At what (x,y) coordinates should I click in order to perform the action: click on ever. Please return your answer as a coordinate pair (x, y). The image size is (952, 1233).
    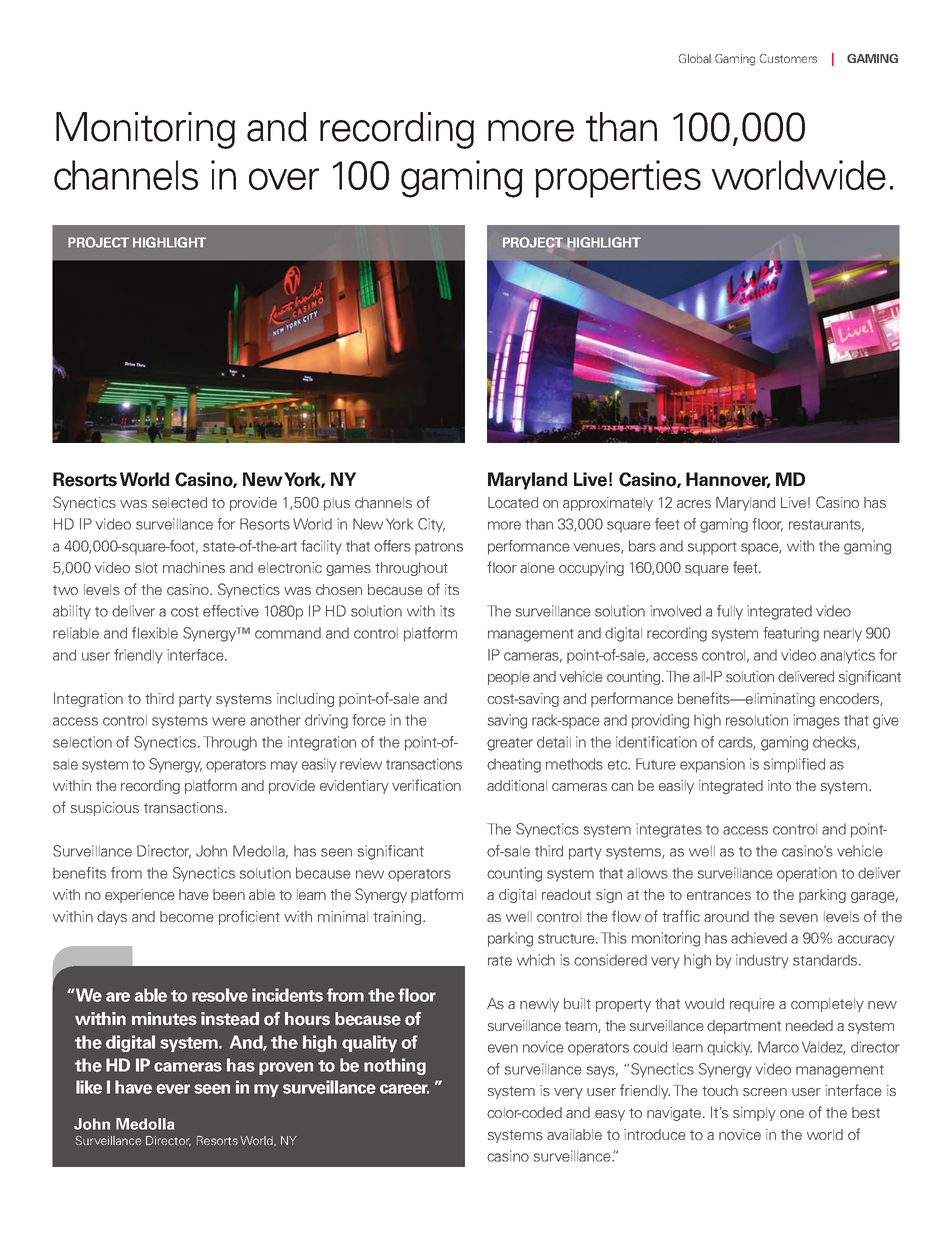
    Looking at the image, I should click on (173, 1089).
